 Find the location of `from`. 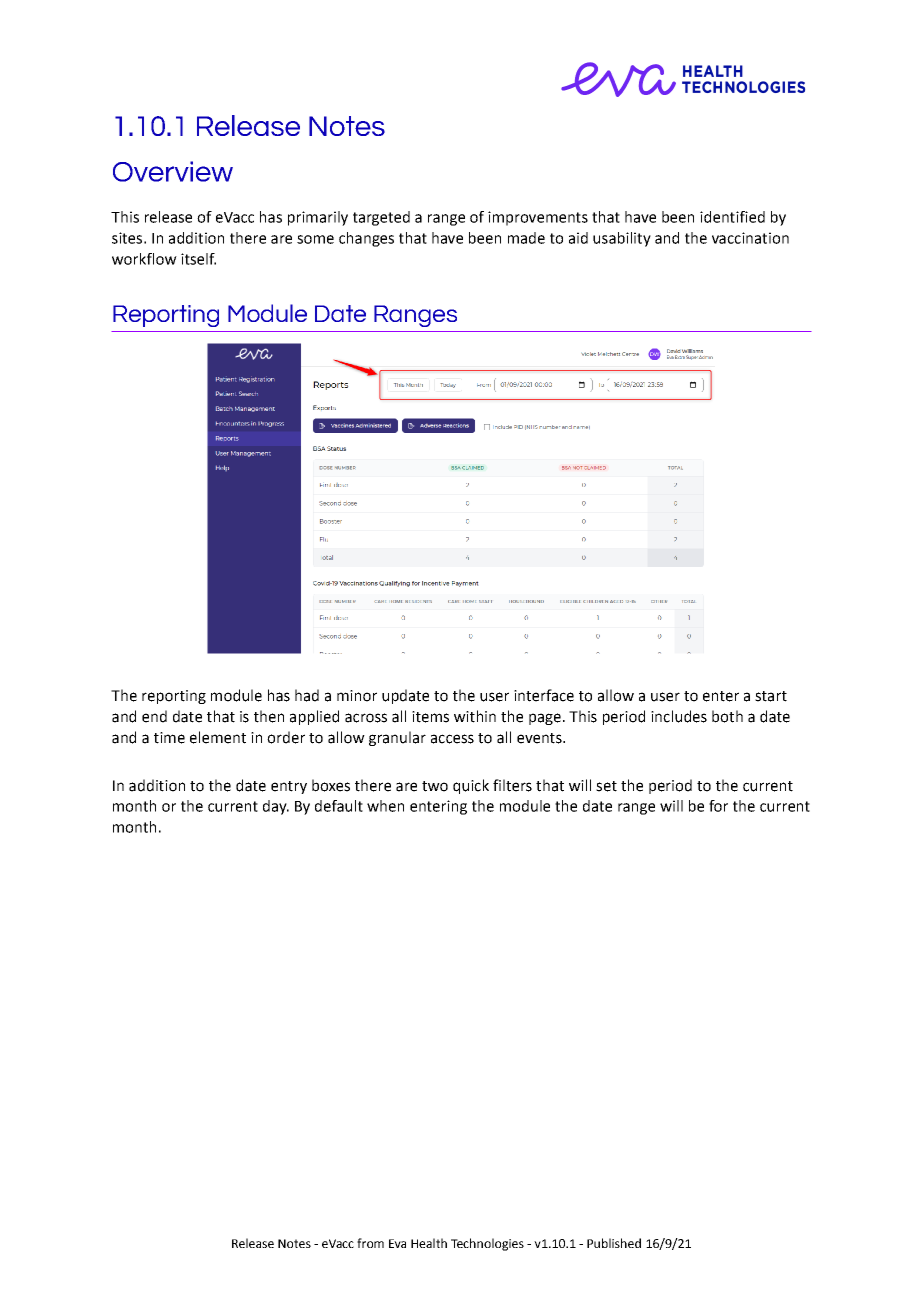

from is located at coordinates (370, 1243).
